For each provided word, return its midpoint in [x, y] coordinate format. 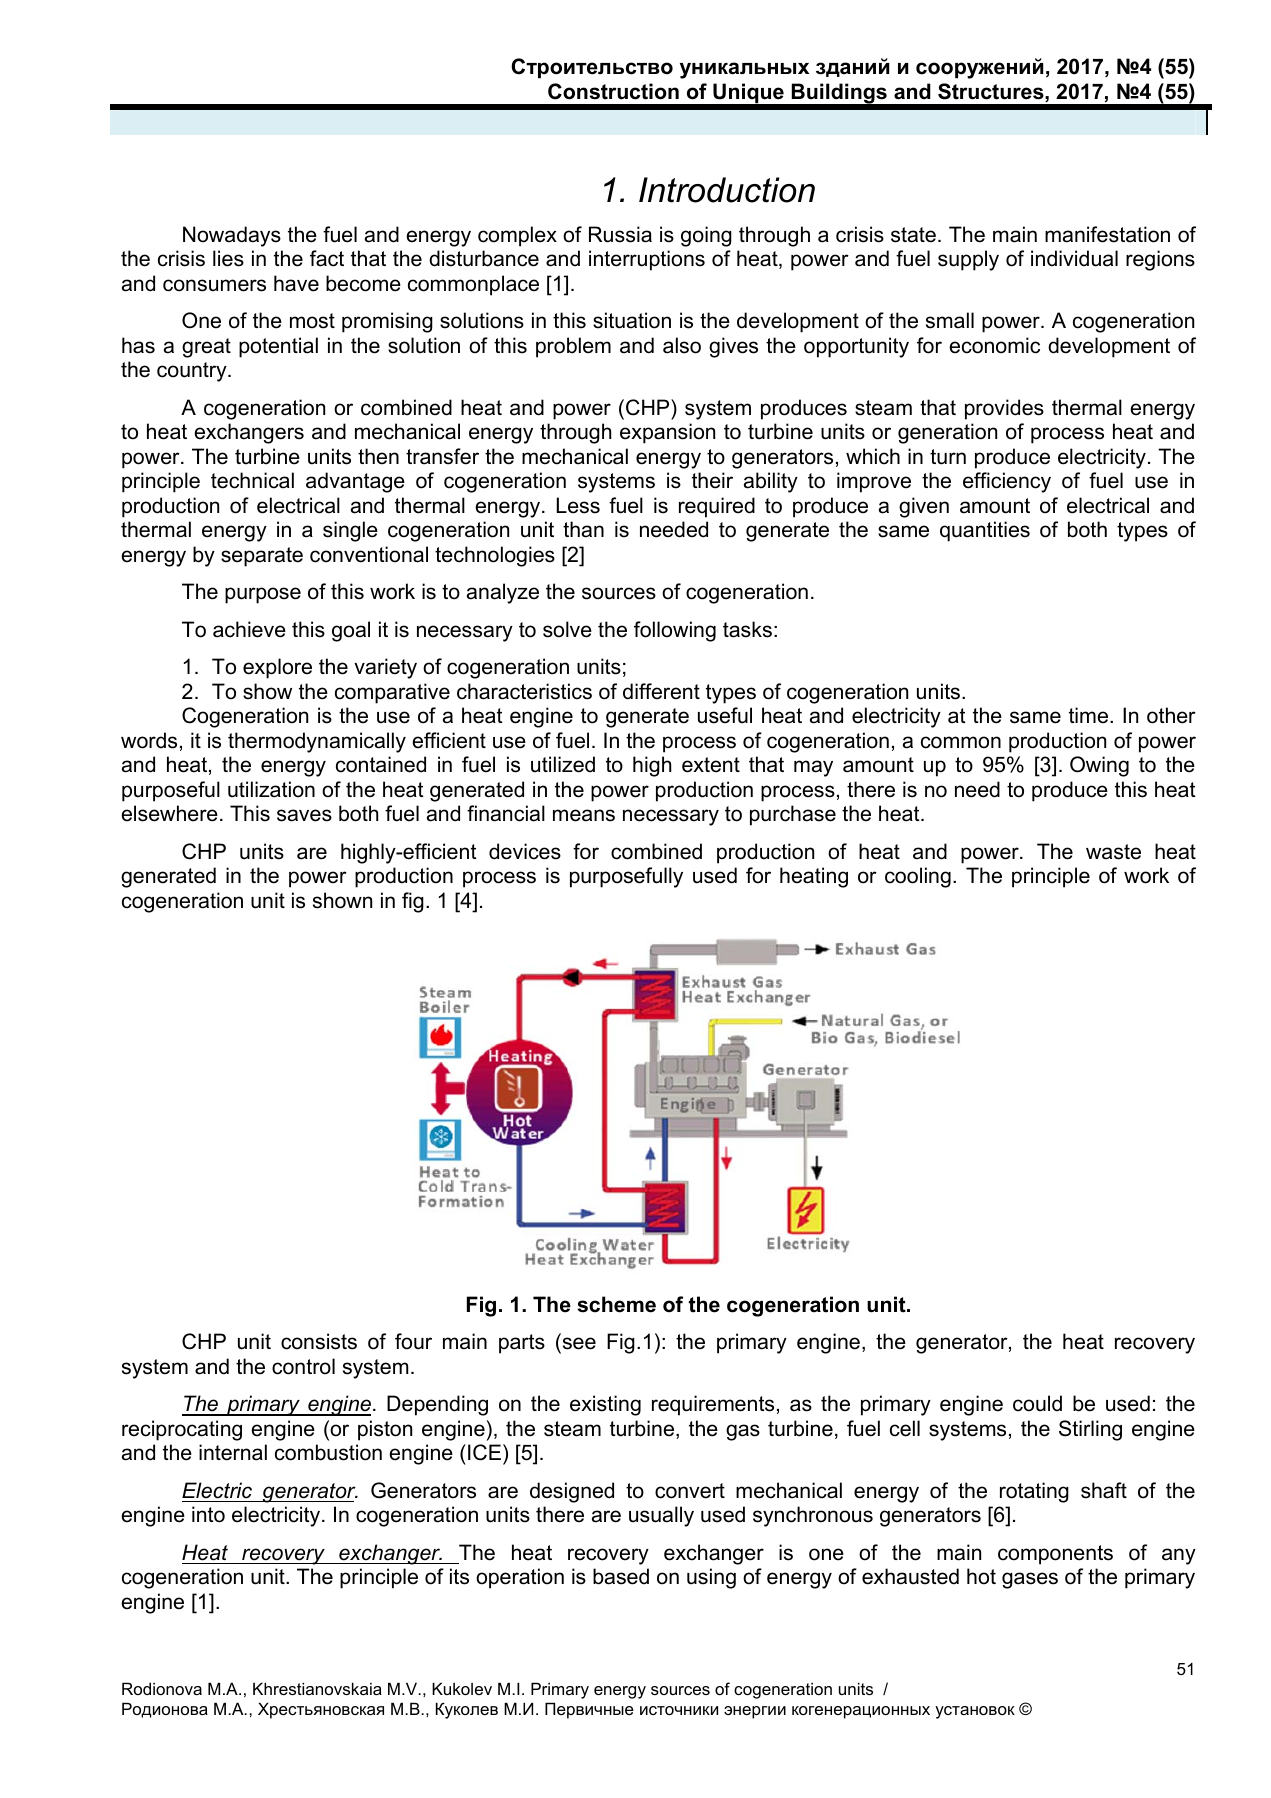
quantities [985, 531]
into [208, 1514]
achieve [249, 629]
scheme [616, 1304]
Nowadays [232, 236]
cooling [918, 877]
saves [304, 815]
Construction [613, 91]
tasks [747, 629]
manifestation [1107, 234]
